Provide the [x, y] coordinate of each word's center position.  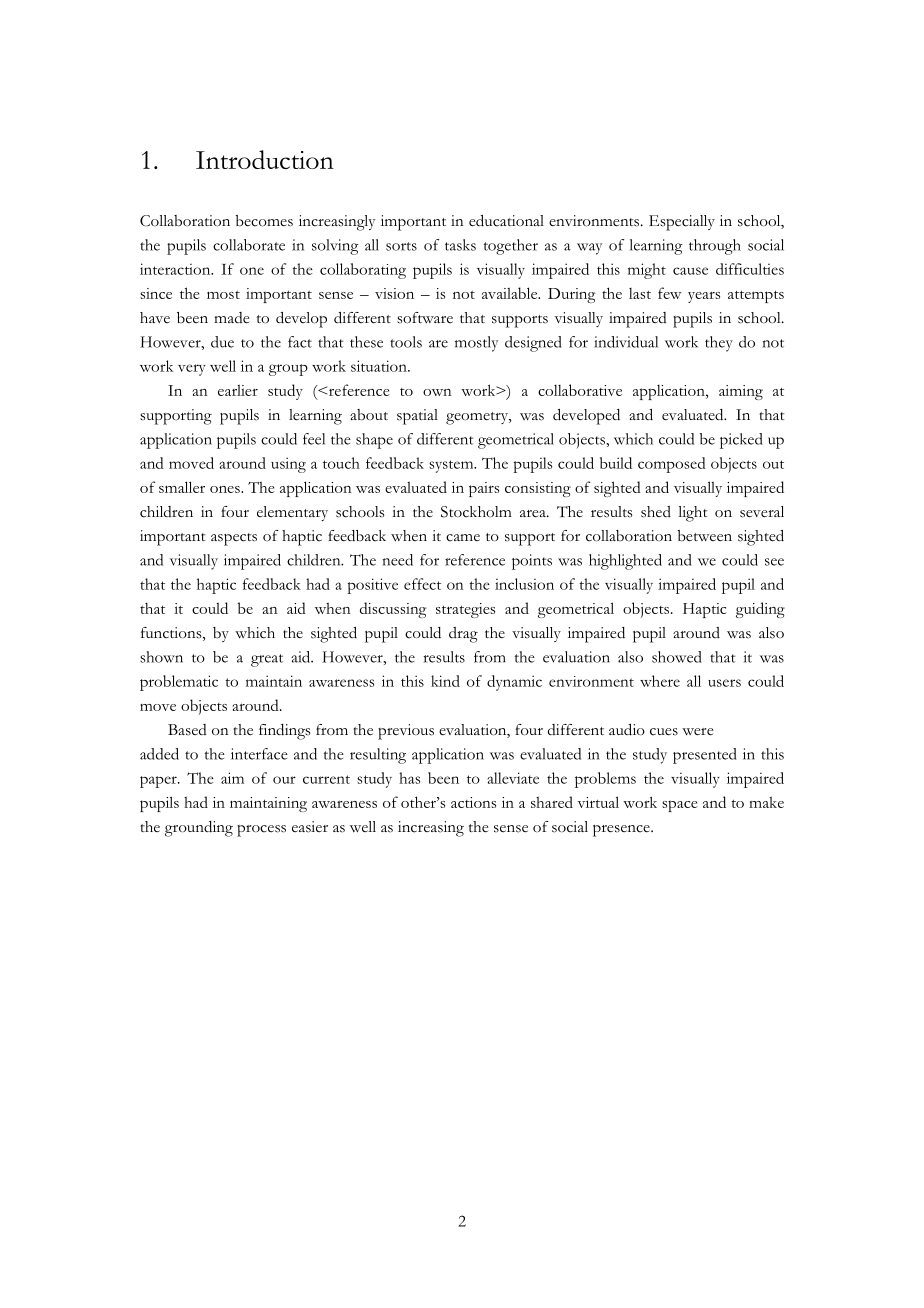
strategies [465, 610]
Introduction [265, 159]
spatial [417, 417]
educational [506, 221]
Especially [682, 223]
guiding [760, 610]
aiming [741, 392]
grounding [199, 829]
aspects [234, 539]
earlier [238, 390]
